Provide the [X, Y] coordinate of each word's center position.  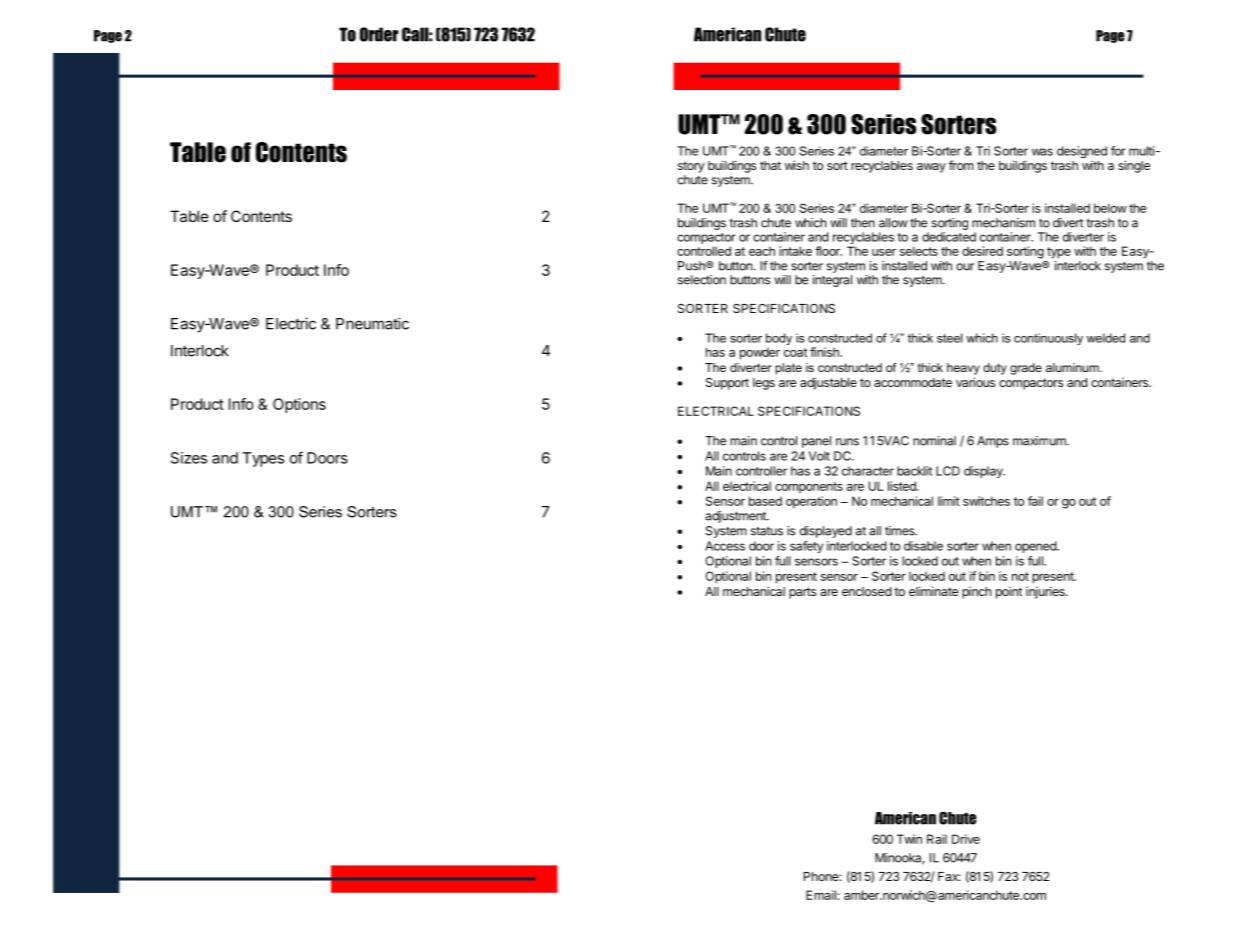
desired [982, 251]
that [770, 165]
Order [379, 34]
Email [821, 895]
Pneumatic [372, 323]
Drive [966, 839]
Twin [909, 839]
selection [702, 280]
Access [725, 546]
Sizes [189, 458]
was [1042, 152]
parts [802, 593]
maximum [1040, 441]
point [1009, 592]
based [765, 501]
